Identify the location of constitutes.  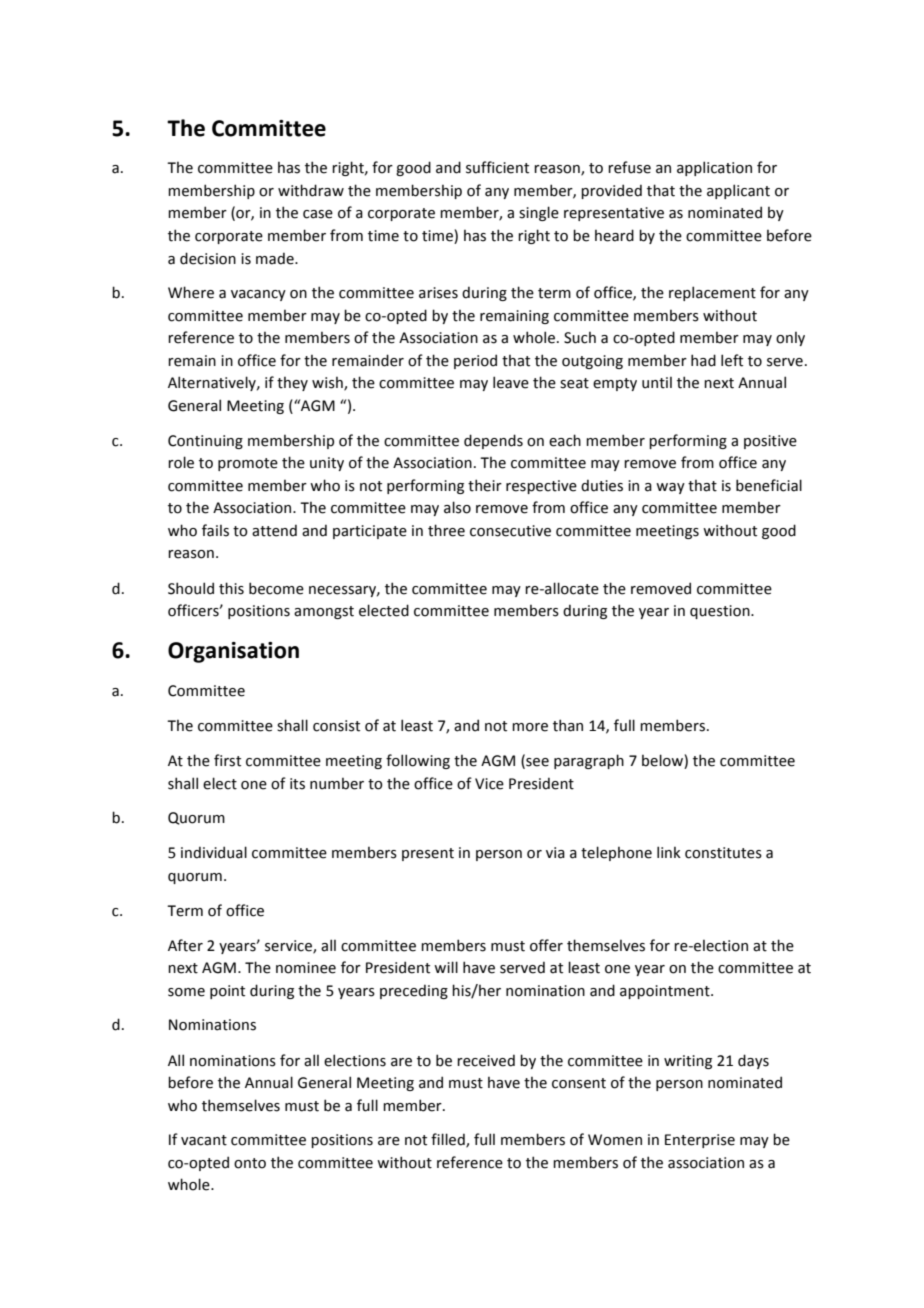
(723, 853).
